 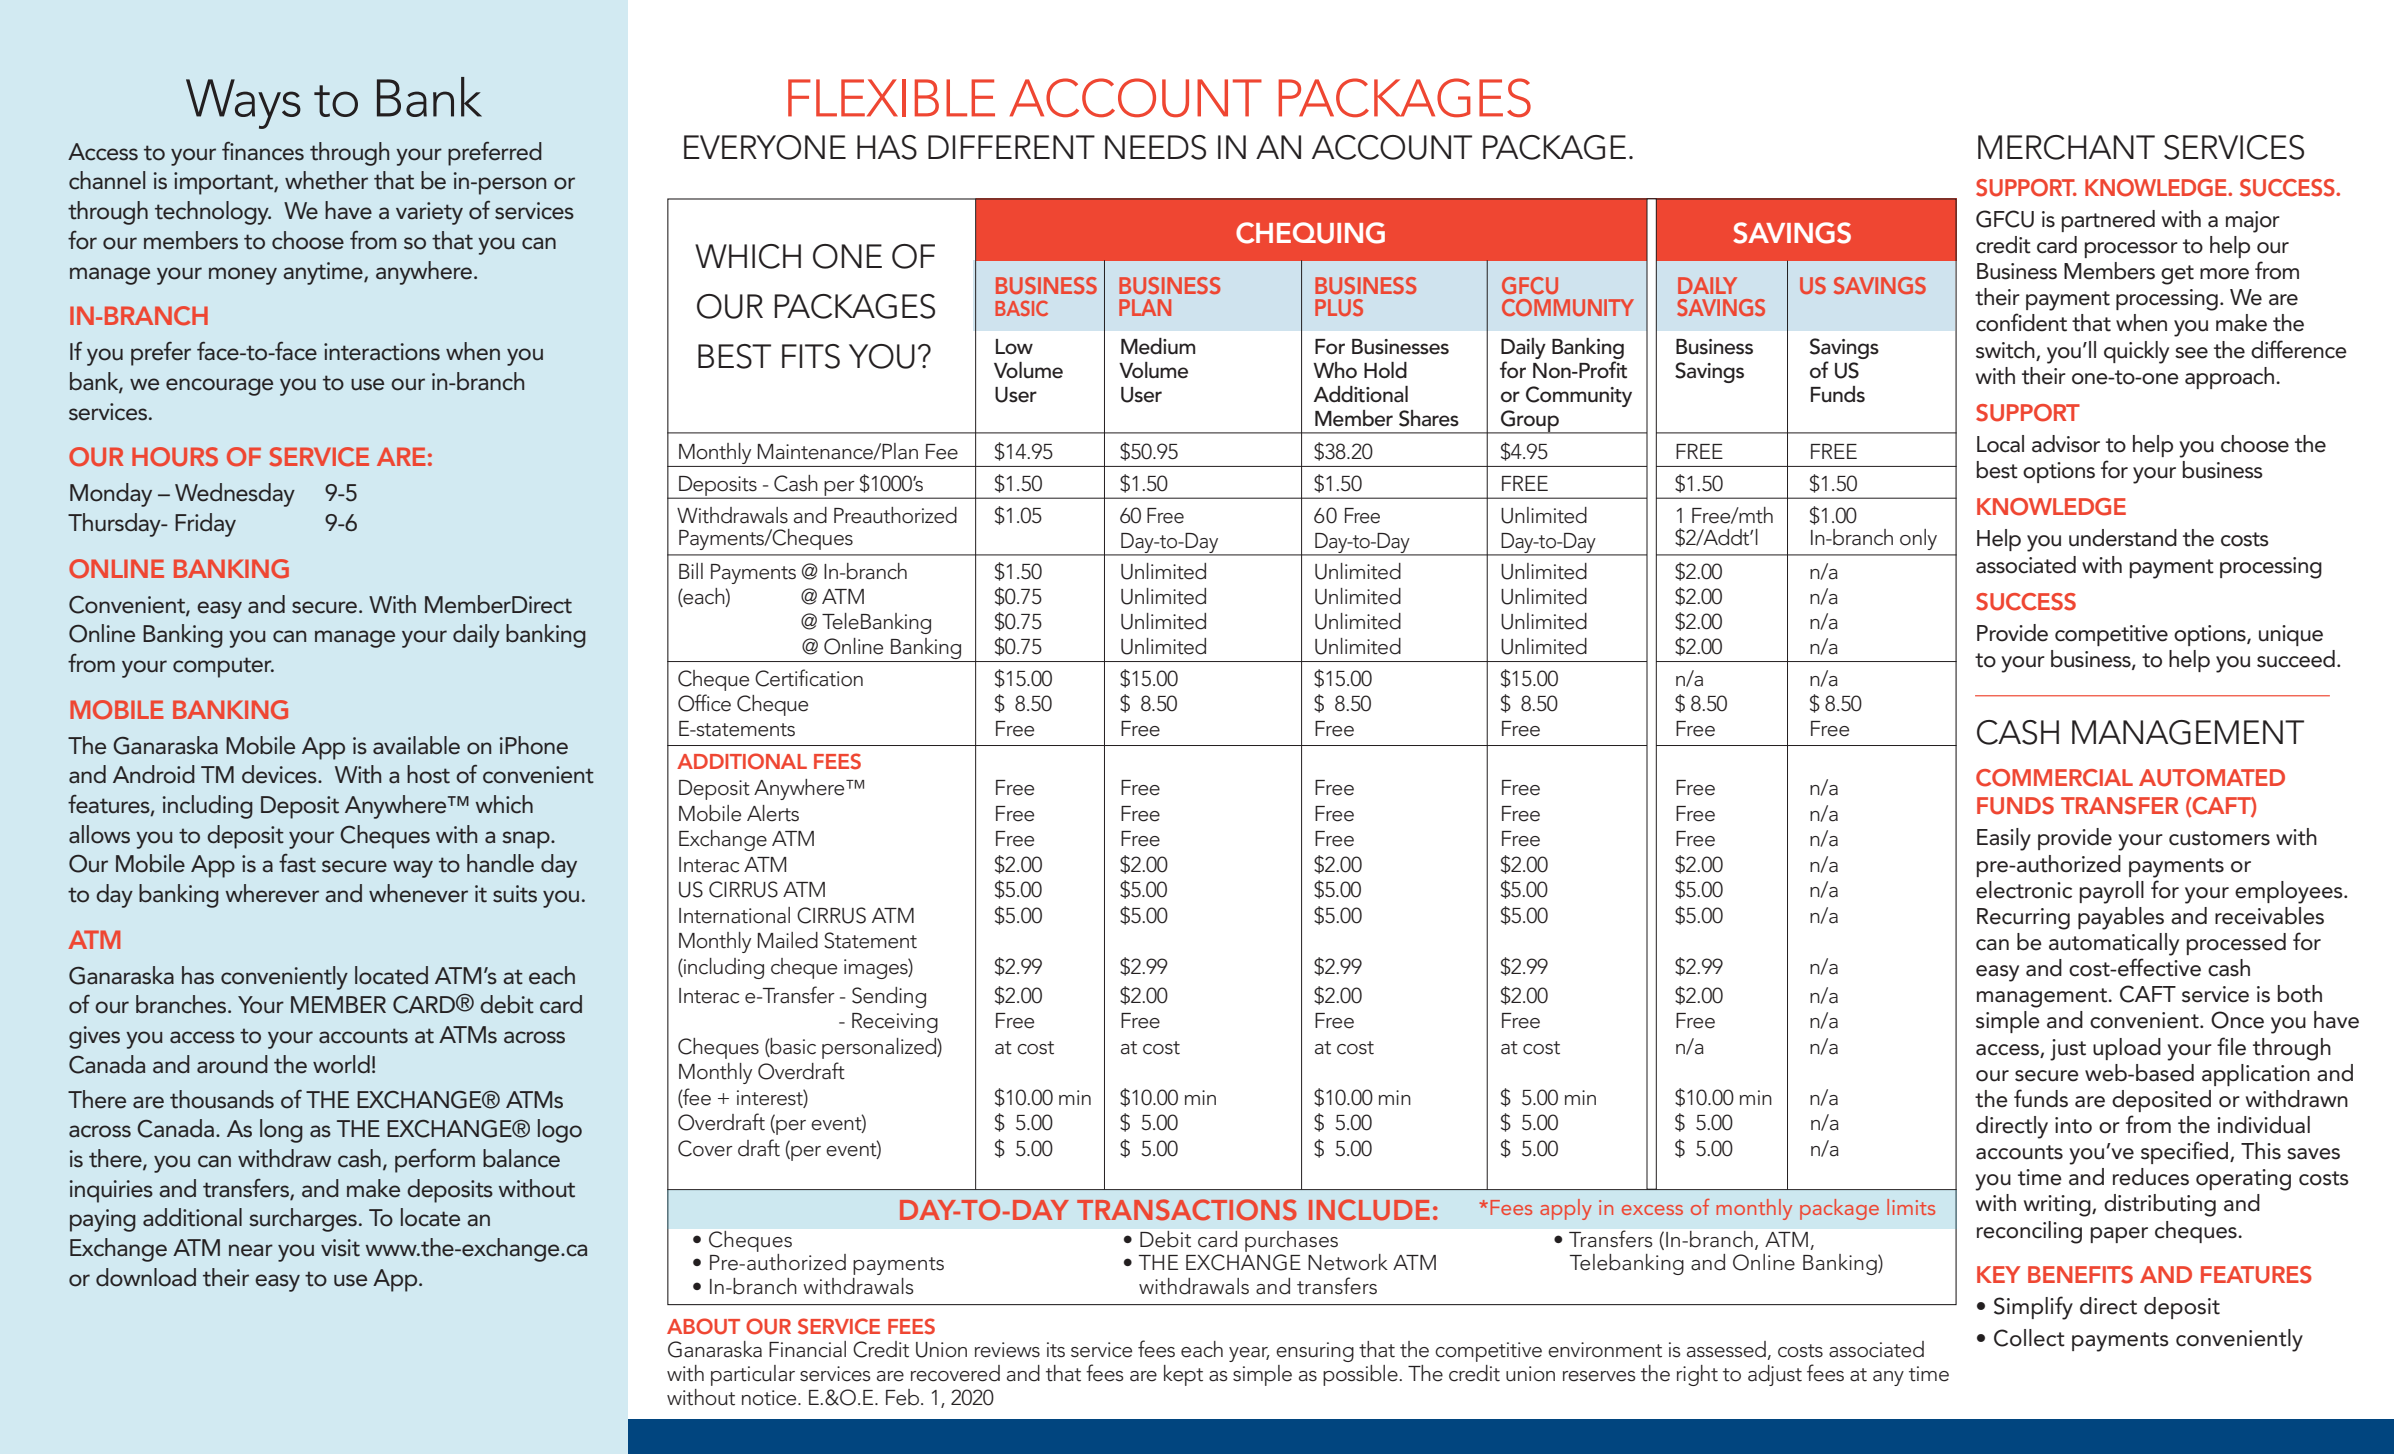 What do you see at coordinates (2066, 444) in the image?
I see `advisor` at bounding box center [2066, 444].
